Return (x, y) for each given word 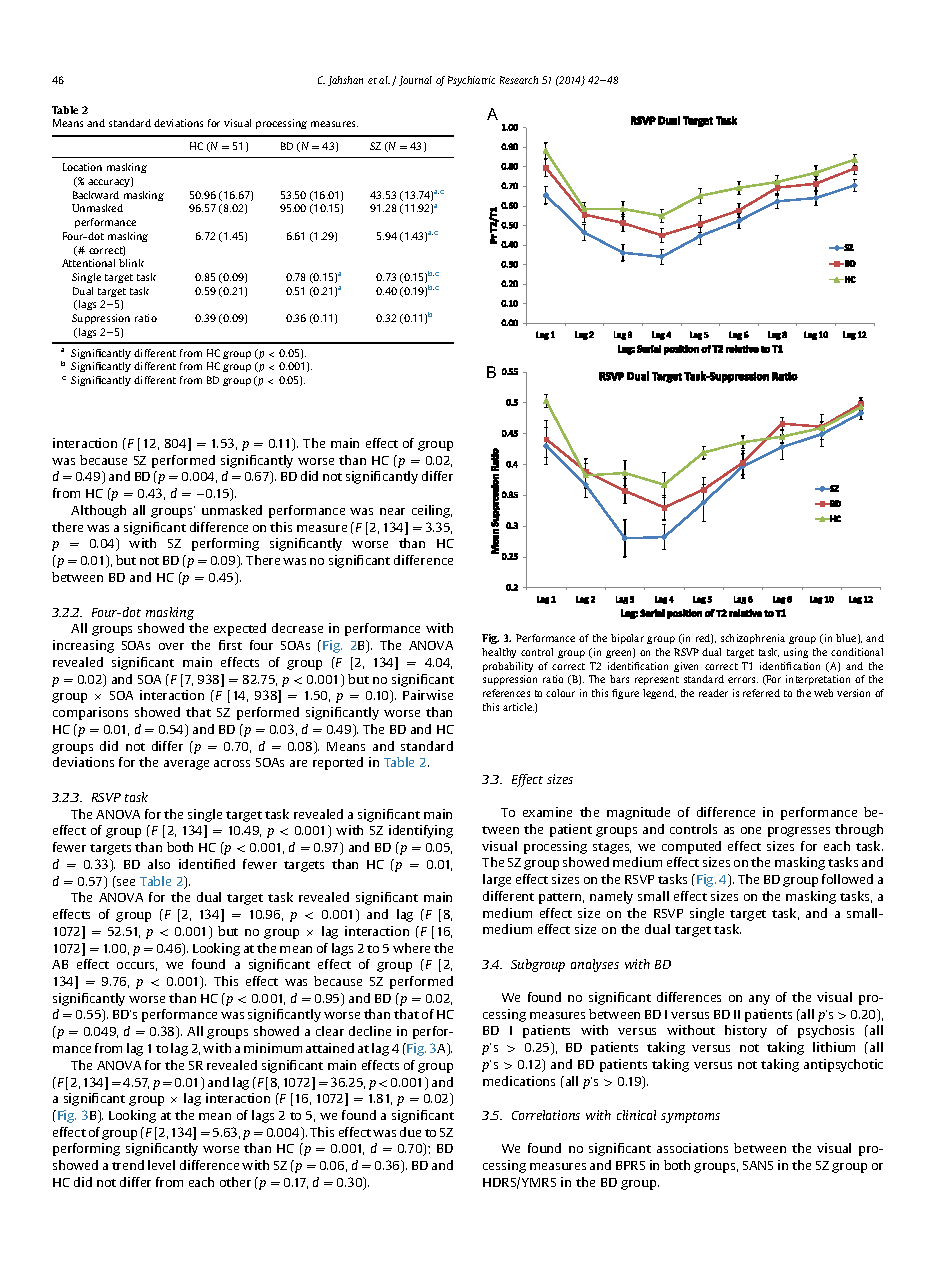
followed (847, 879)
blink (131, 263)
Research (519, 80)
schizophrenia (753, 639)
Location (82, 167)
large (497, 880)
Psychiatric (471, 81)
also (159, 864)
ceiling (432, 511)
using (796, 653)
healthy (499, 653)
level (161, 1165)
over (171, 646)
